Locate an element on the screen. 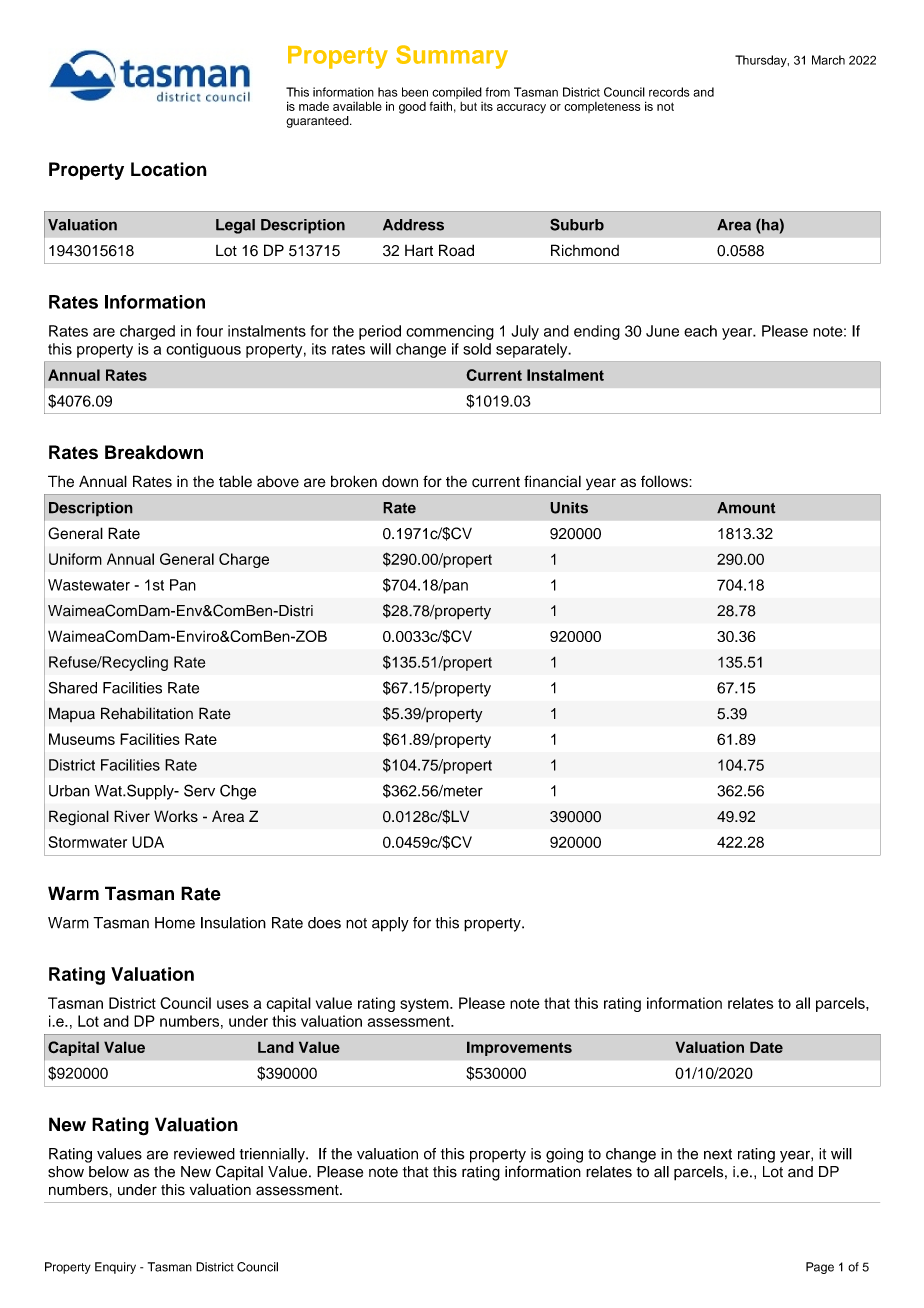 This screenshot has width=924, height=1308. UDA is located at coordinates (148, 842).
